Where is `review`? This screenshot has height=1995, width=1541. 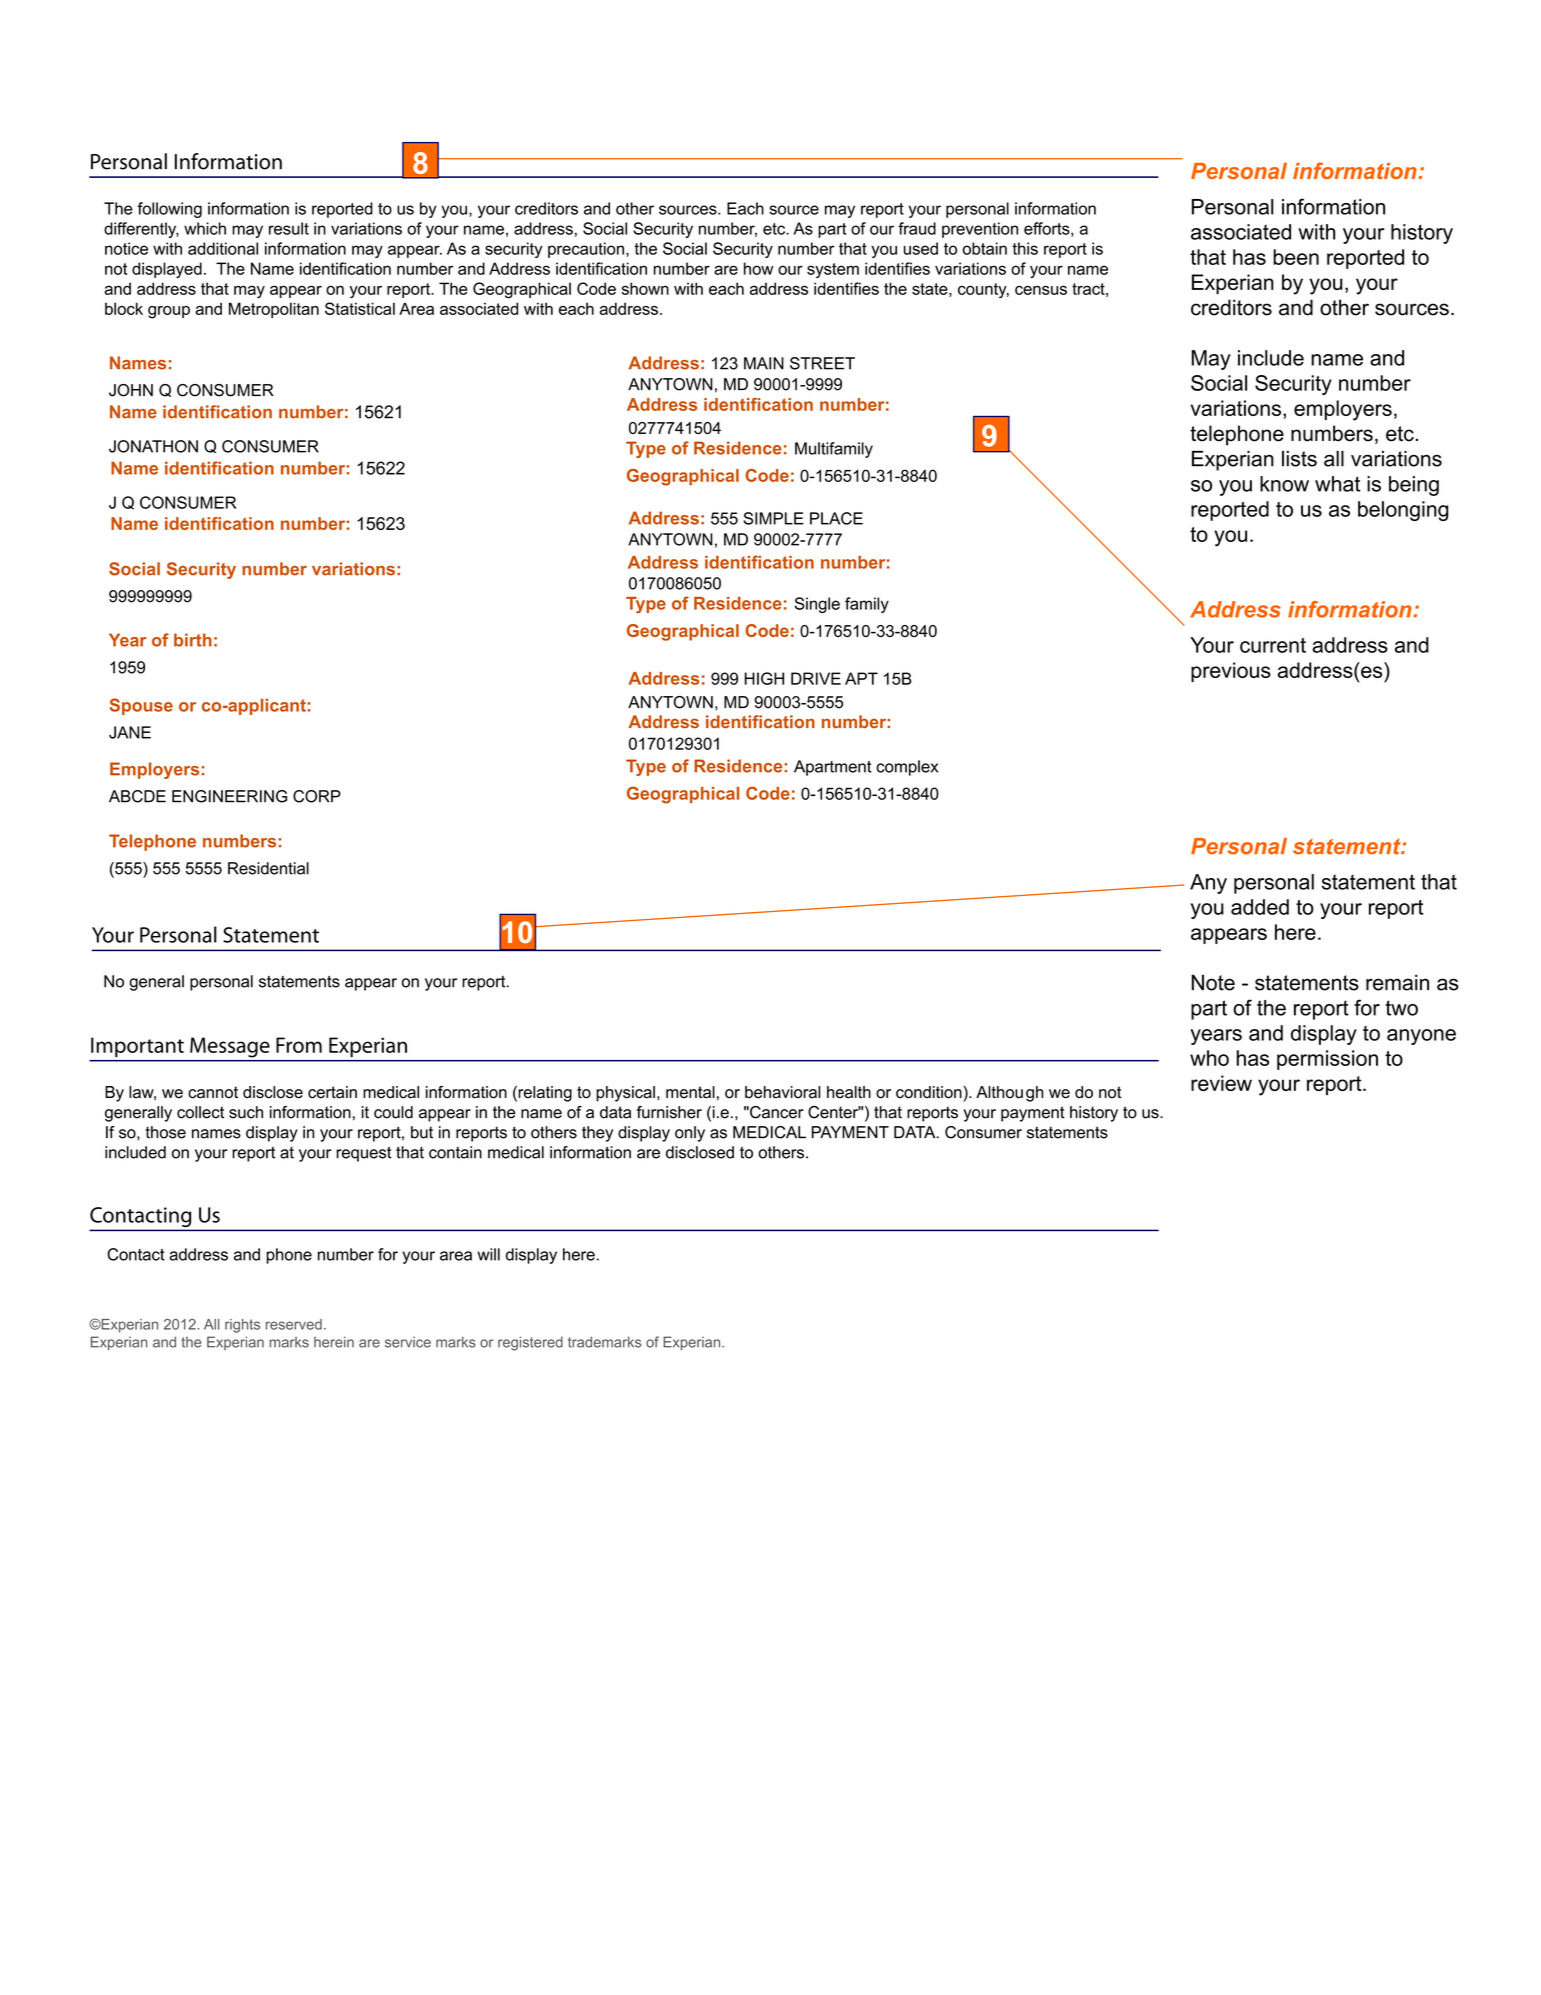
review is located at coordinates (1221, 1083).
